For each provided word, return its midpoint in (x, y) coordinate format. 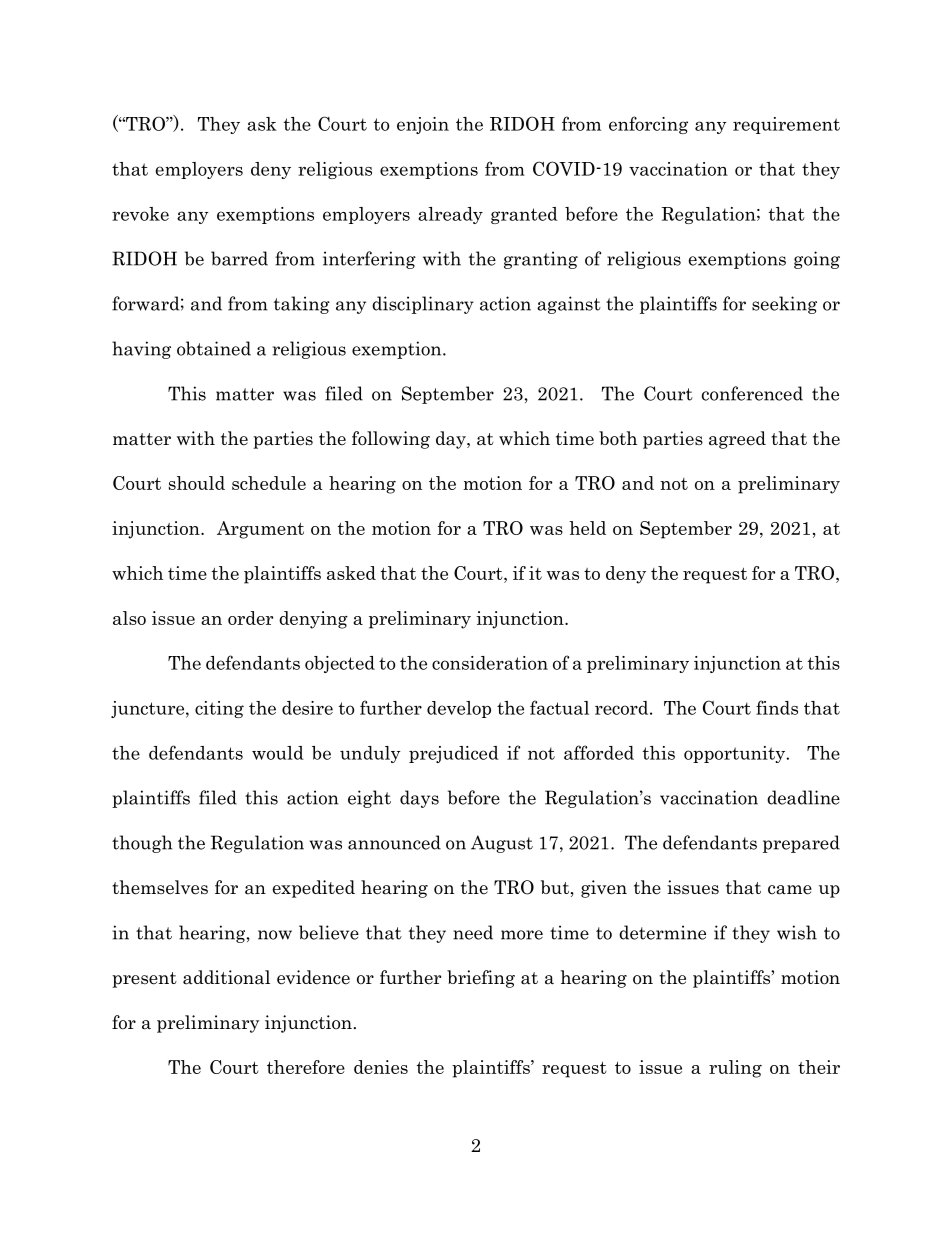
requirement (786, 125)
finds (777, 707)
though (142, 844)
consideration (490, 663)
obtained (214, 348)
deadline (803, 797)
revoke (140, 214)
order (250, 618)
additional (226, 977)
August (502, 844)
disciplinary (423, 305)
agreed (737, 440)
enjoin (423, 125)
